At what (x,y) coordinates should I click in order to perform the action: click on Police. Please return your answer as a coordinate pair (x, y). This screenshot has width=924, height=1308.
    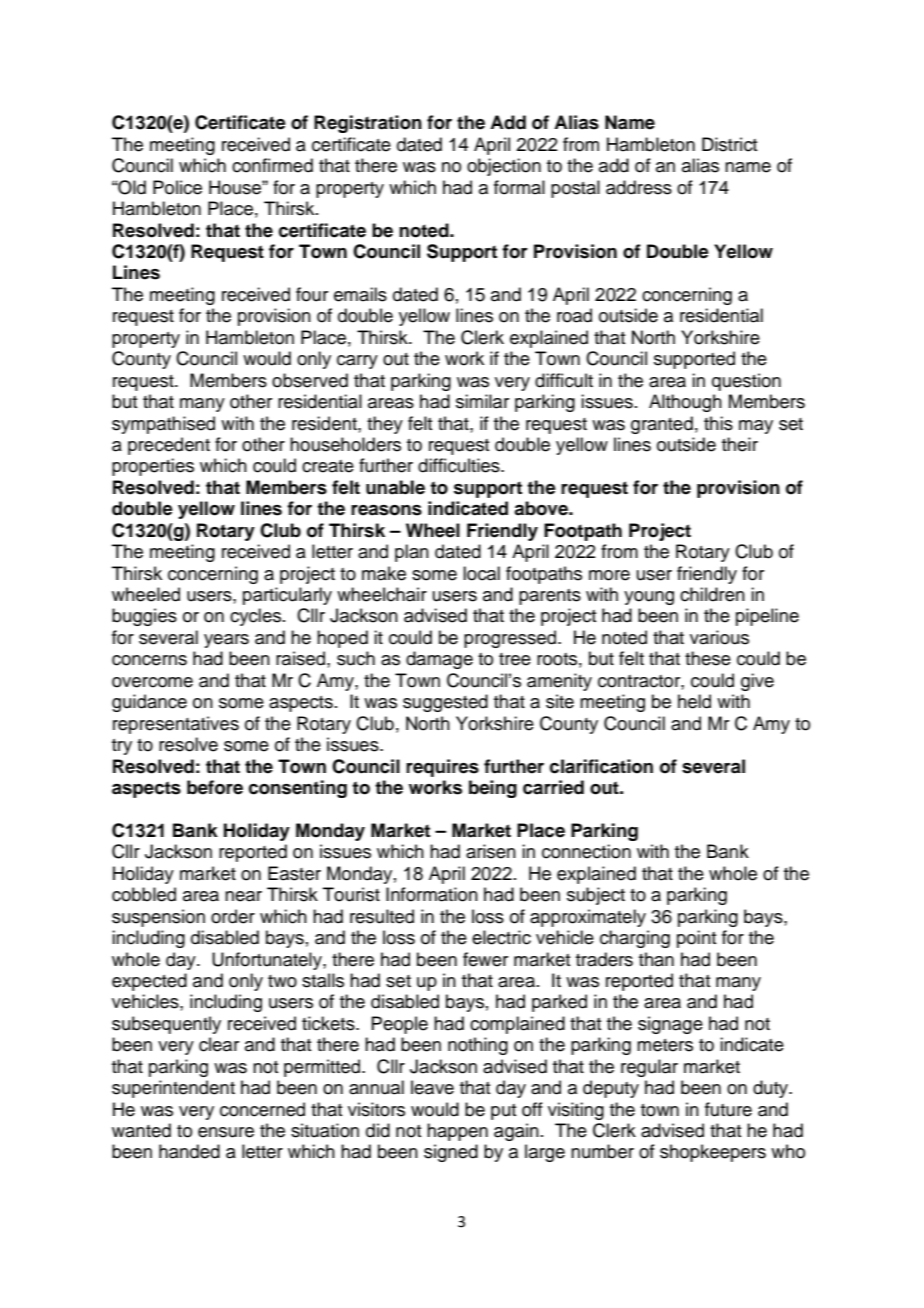
    Looking at the image, I should click on (177, 187).
